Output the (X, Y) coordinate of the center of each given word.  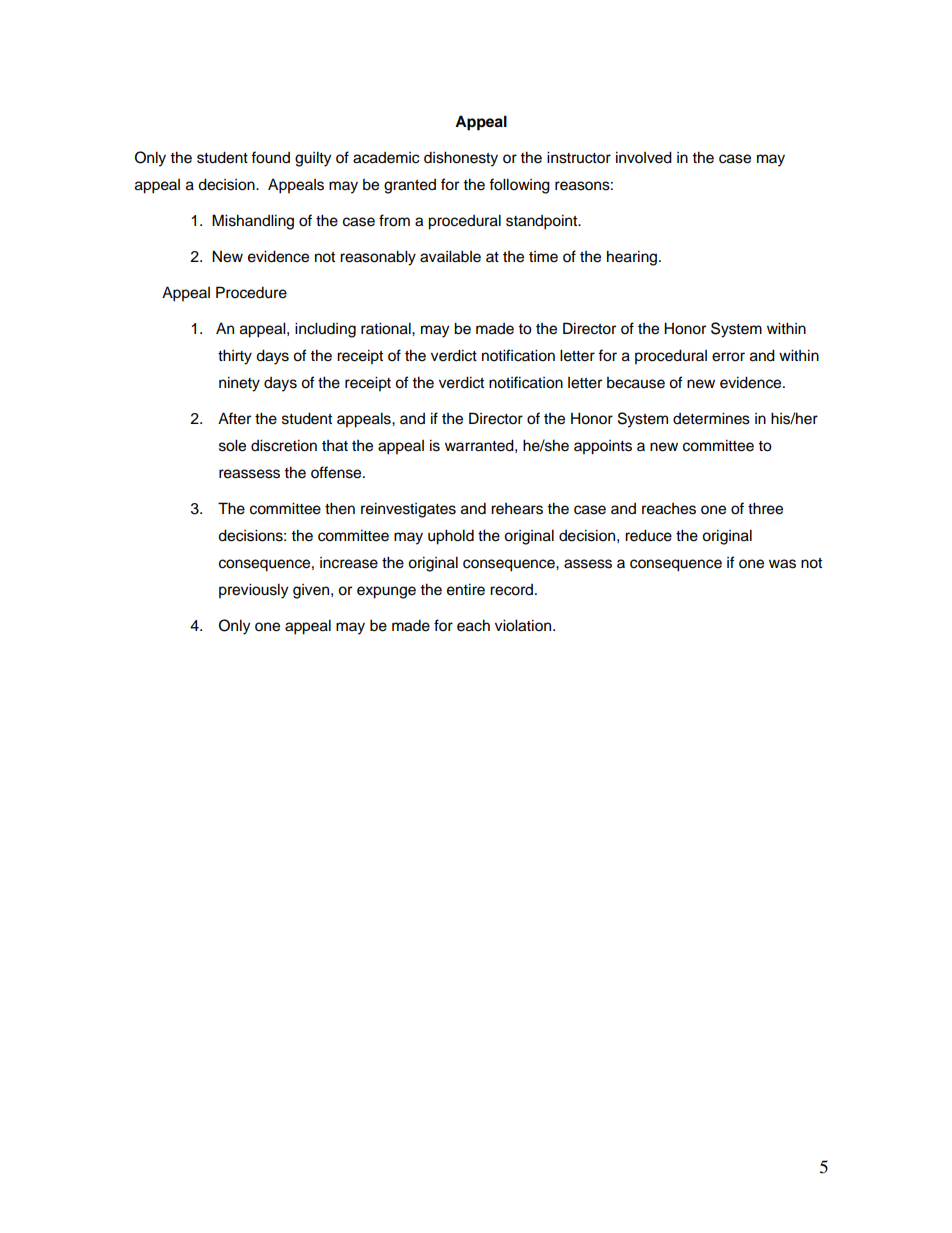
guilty (313, 159)
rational (387, 328)
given (311, 591)
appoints (603, 447)
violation (524, 625)
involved (644, 157)
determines (711, 418)
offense (337, 472)
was (782, 564)
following (519, 186)
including (325, 330)
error (728, 357)
